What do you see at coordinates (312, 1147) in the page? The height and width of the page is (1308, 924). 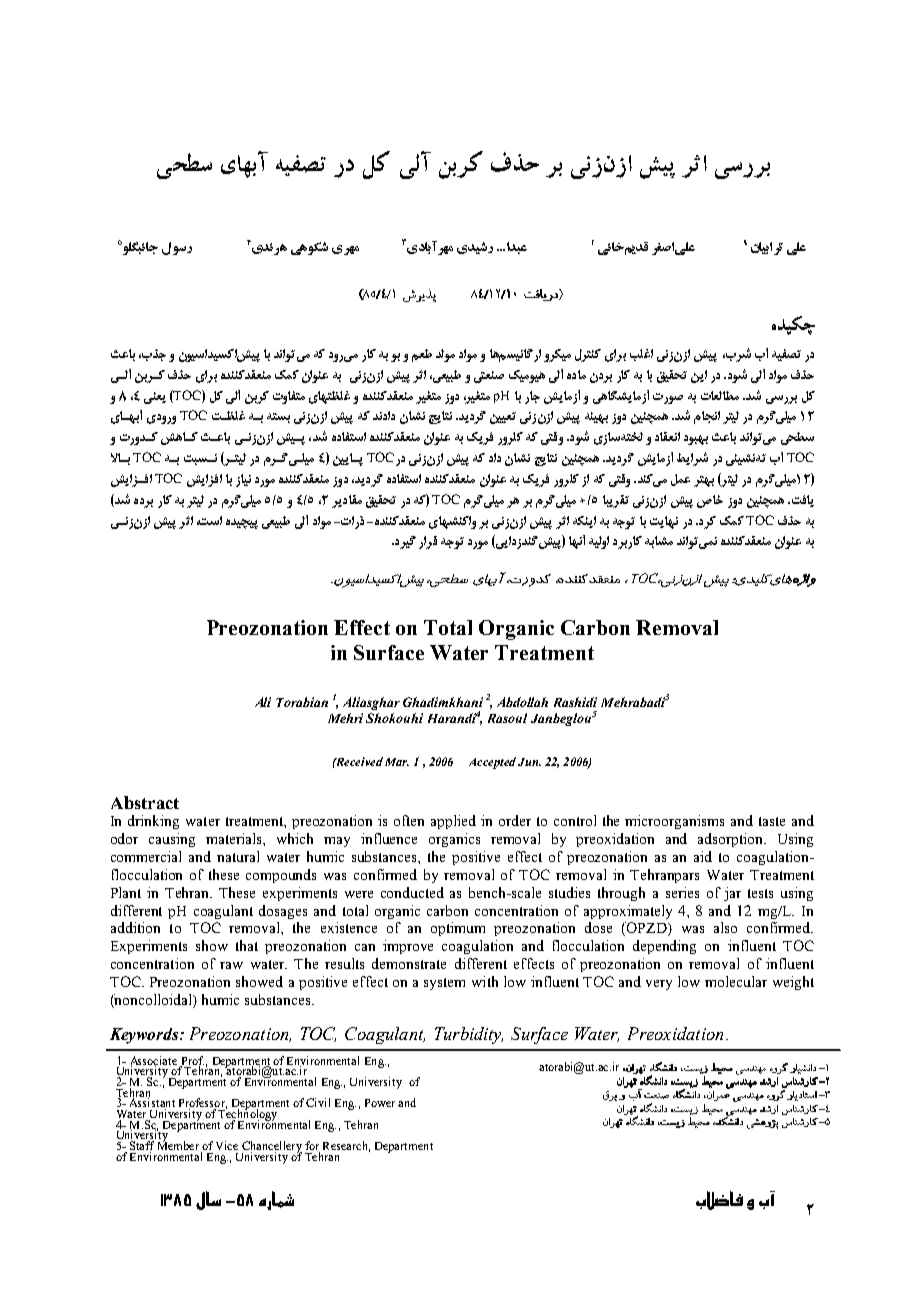 I see `for` at bounding box center [312, 1147].
